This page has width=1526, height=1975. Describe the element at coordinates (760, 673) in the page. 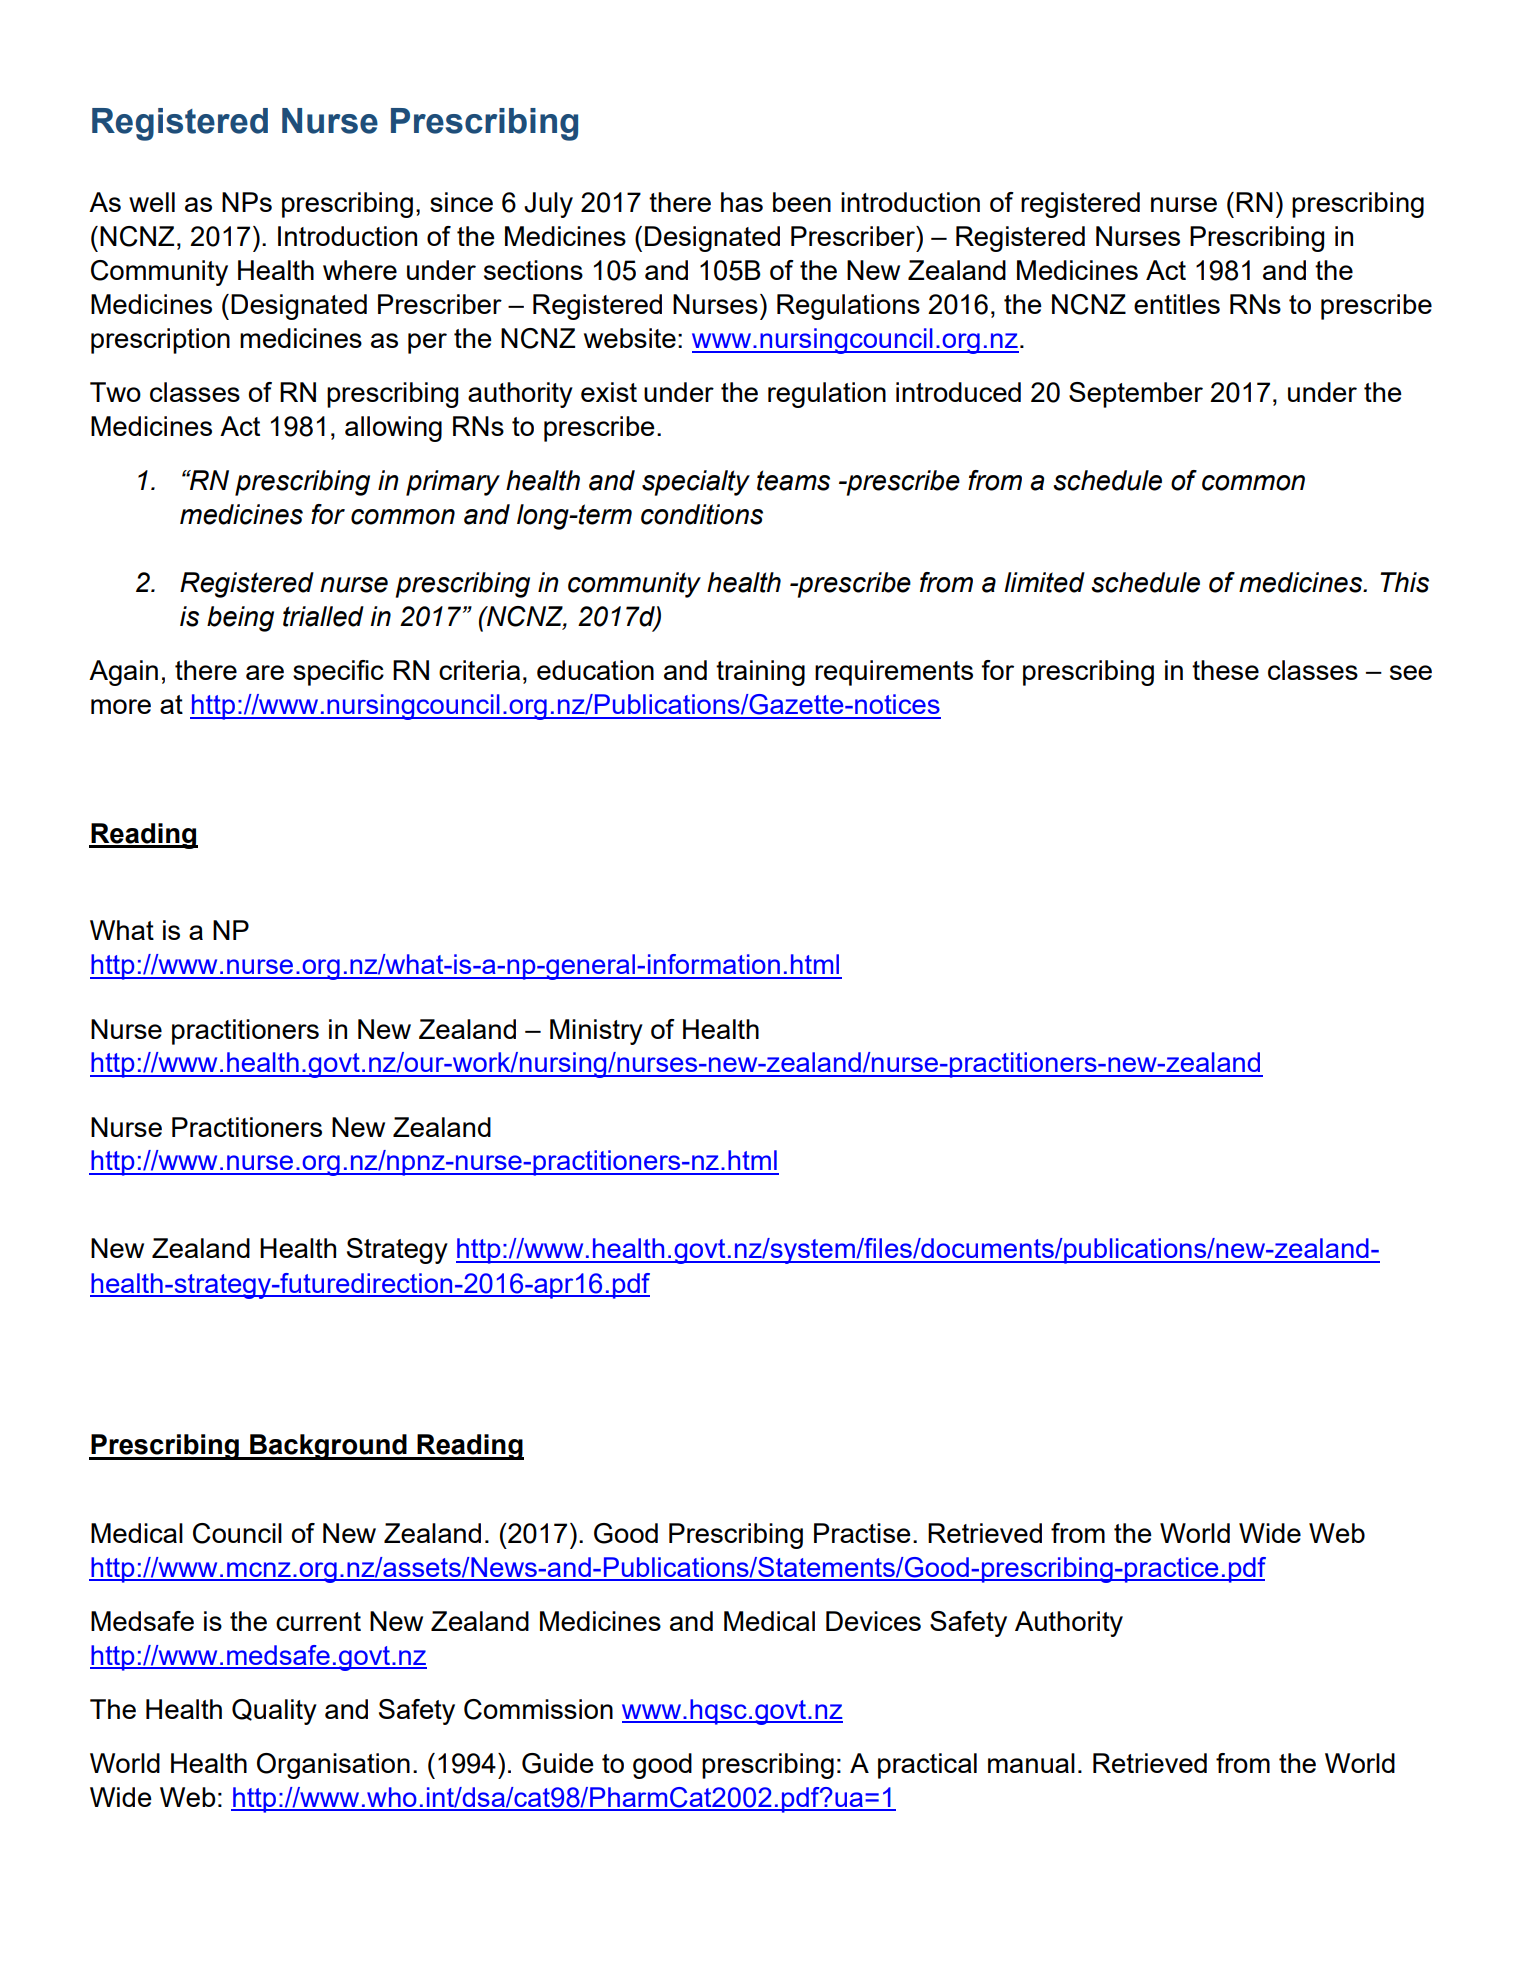

I see `training` at that location.
